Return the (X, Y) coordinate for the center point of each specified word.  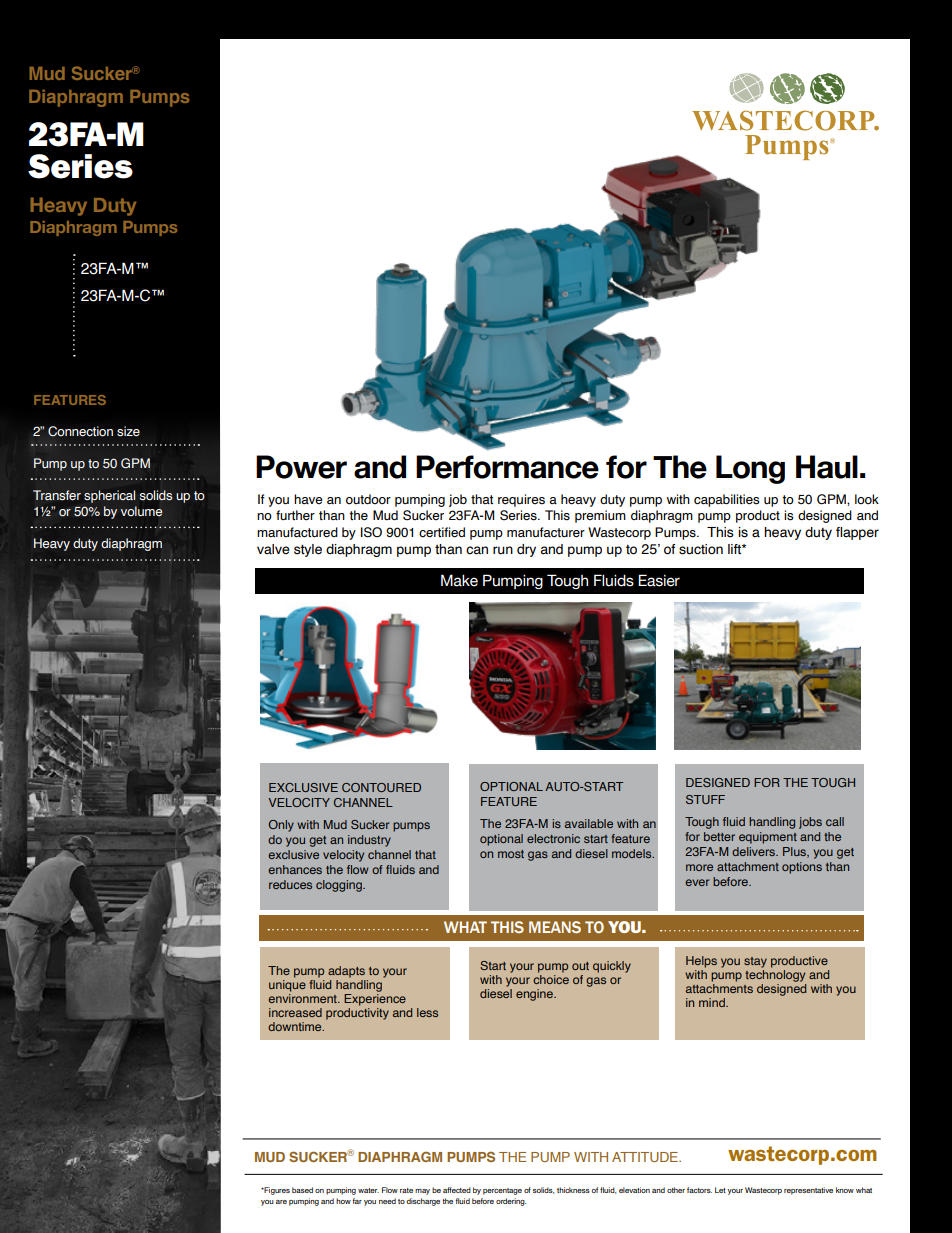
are (281, 1202)
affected (457, 1190)
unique (287, 984)
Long (750, 469)
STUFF (705, 799)
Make (459, 580)
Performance (507, 467)
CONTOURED (381, 787)
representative (808, 1191)
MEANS (555, 927)
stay (755, 962)
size (128, 431)
